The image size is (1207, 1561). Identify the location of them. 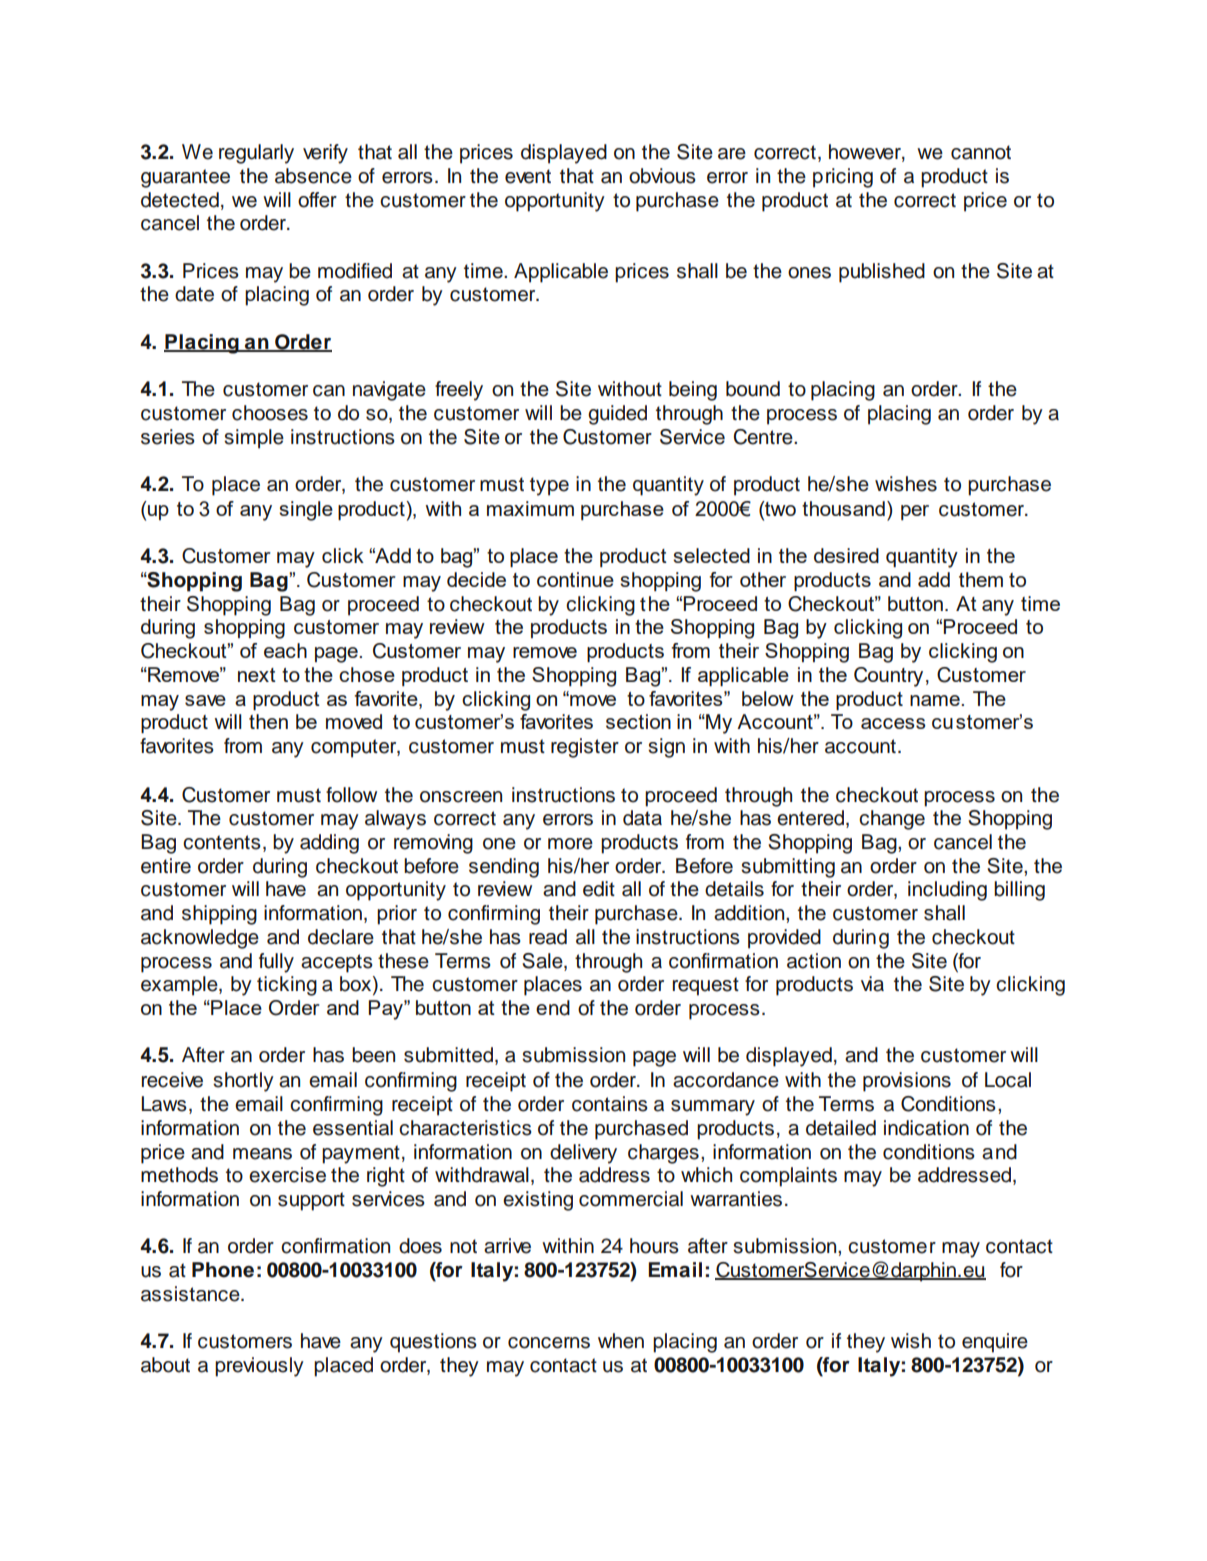
(981, 579).
